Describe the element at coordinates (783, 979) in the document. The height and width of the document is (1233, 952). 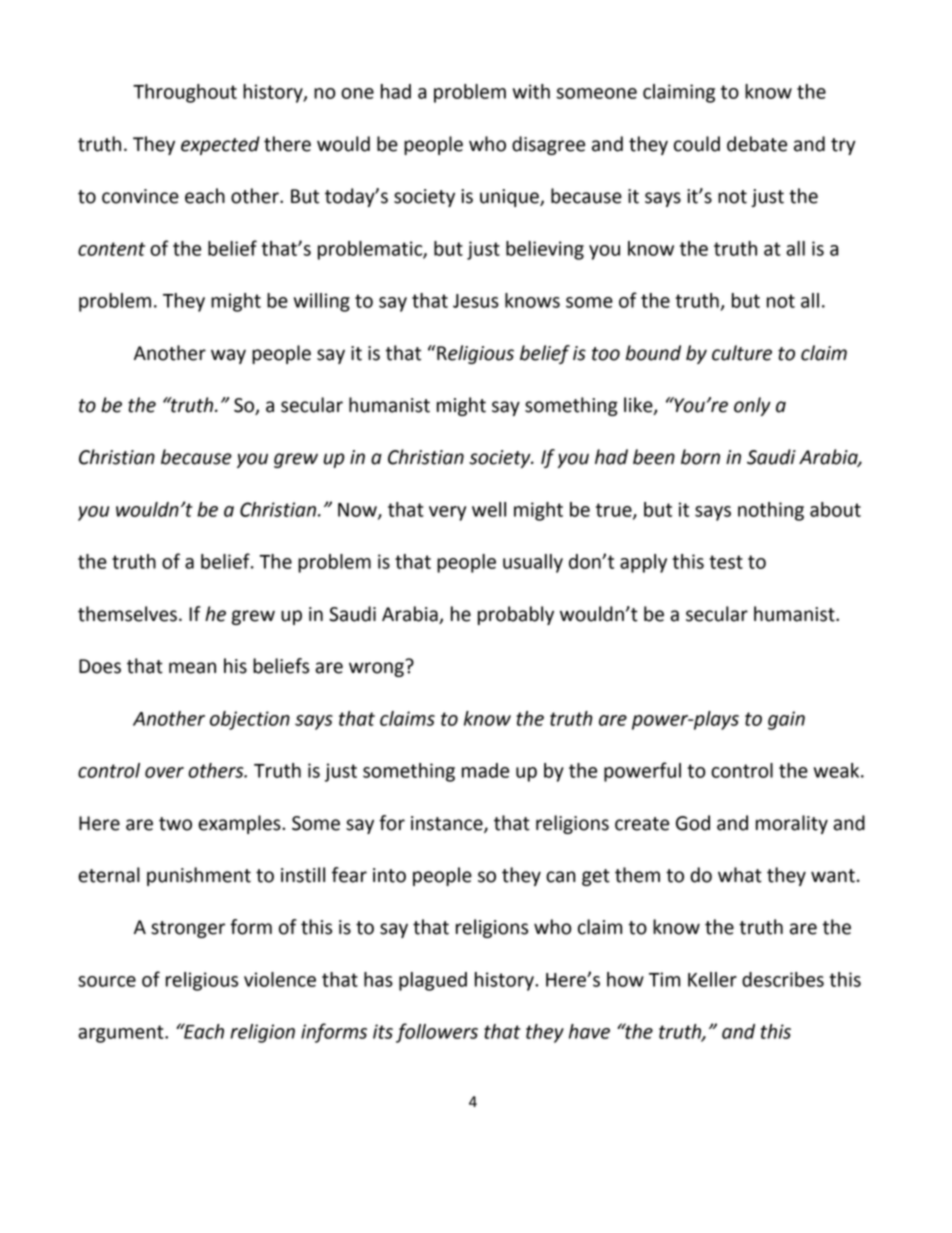
I see `describes` at that location.
